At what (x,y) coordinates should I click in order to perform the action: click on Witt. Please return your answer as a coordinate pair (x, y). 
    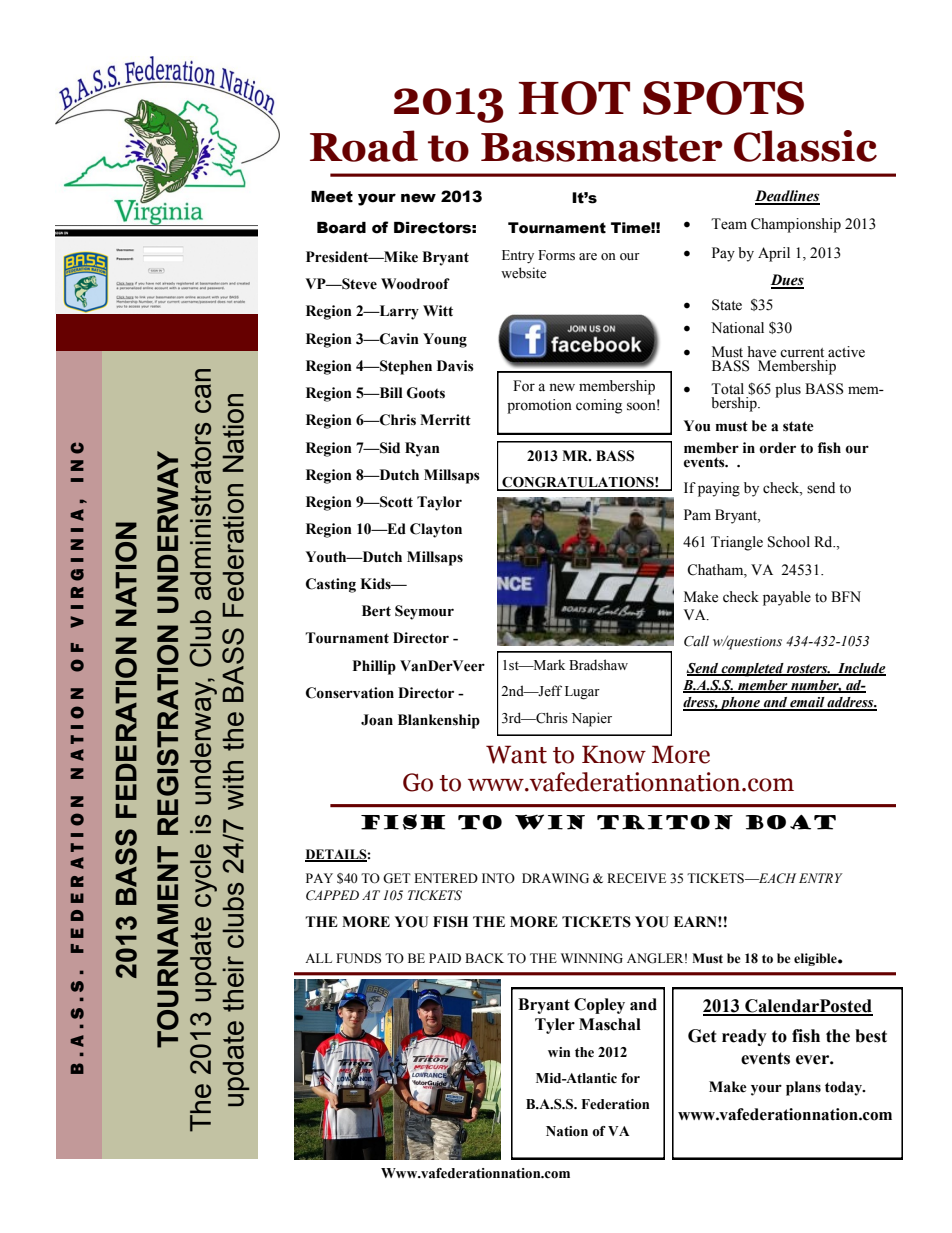
    Looking at the image, I should click on (438, 311).
